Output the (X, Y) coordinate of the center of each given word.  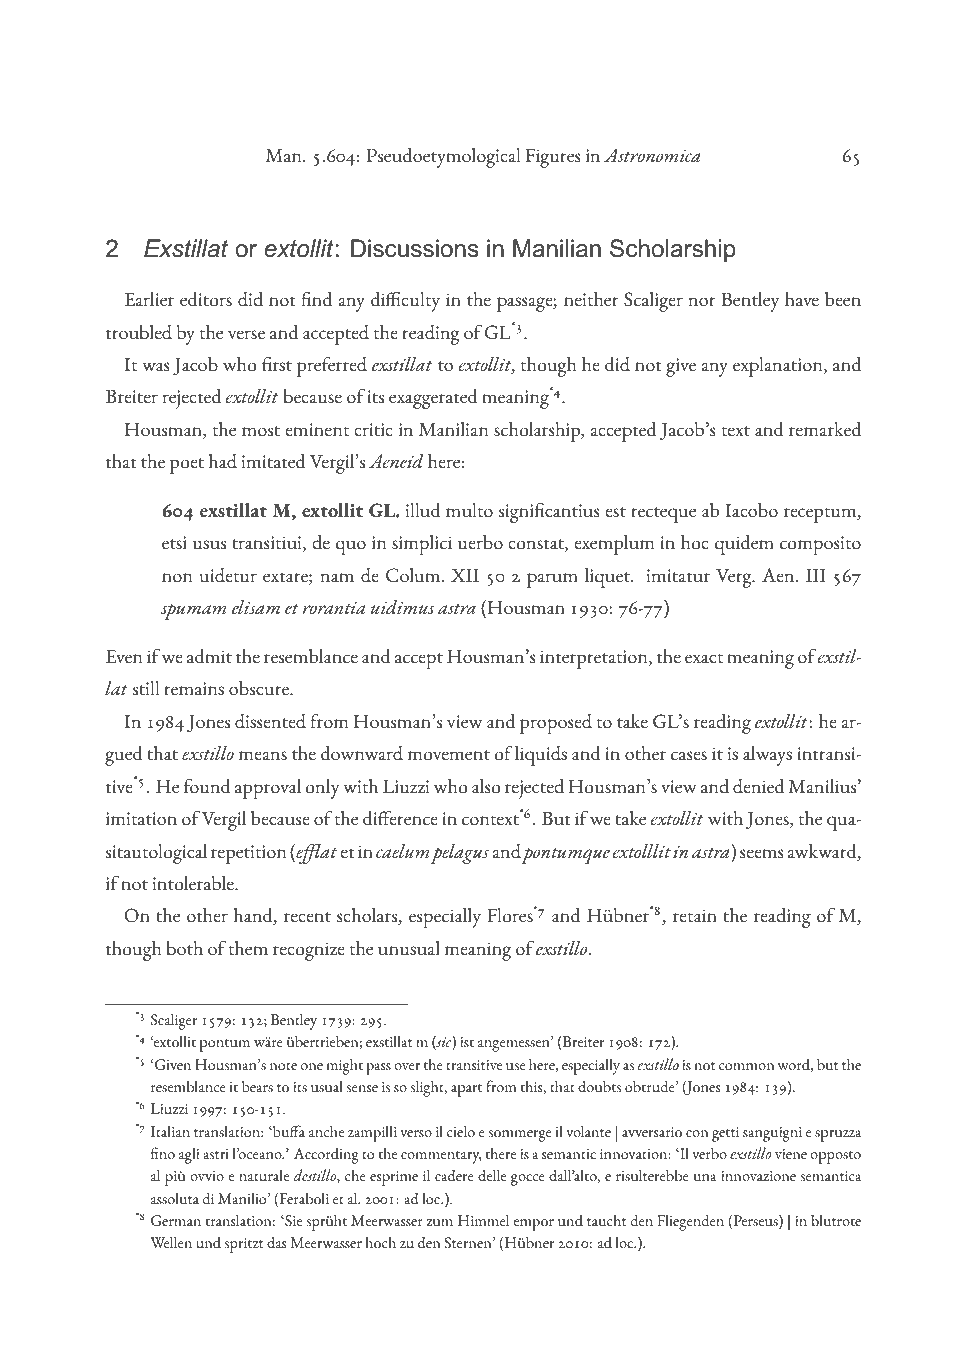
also (486, 786)
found (207, 786)
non (177, 577)
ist (467, 1042)
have (802, 299)
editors (206, 299)
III (816, 575)
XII (465, 575)
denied (758, 786)
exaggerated (433, 399)
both (184, 948)
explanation (779, 367)
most (261, 431)
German (176, 1220)
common (746, 1066)
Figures (553, 158)
